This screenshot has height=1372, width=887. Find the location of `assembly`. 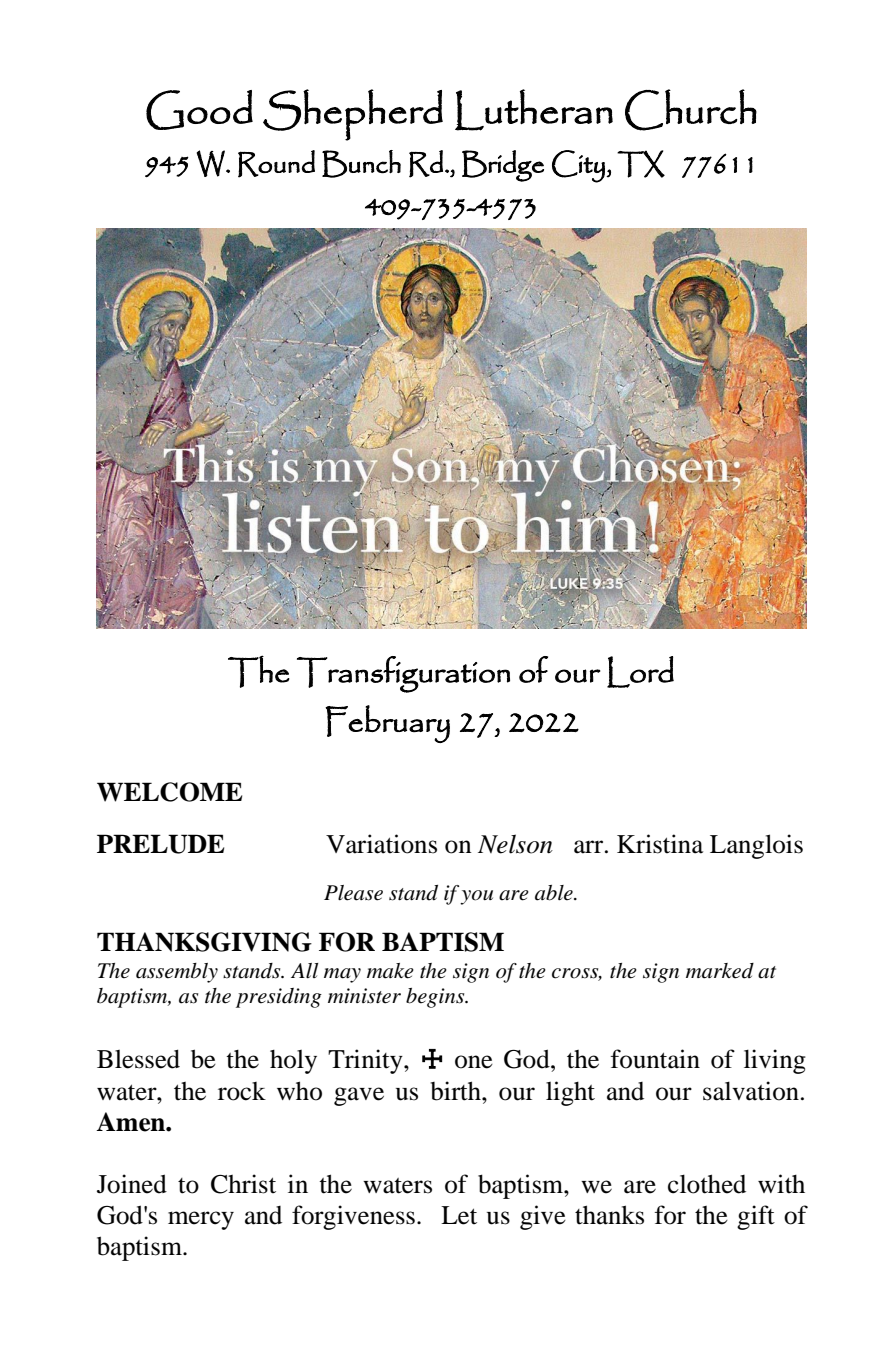

assembly is located at coordinates (177, 973).
